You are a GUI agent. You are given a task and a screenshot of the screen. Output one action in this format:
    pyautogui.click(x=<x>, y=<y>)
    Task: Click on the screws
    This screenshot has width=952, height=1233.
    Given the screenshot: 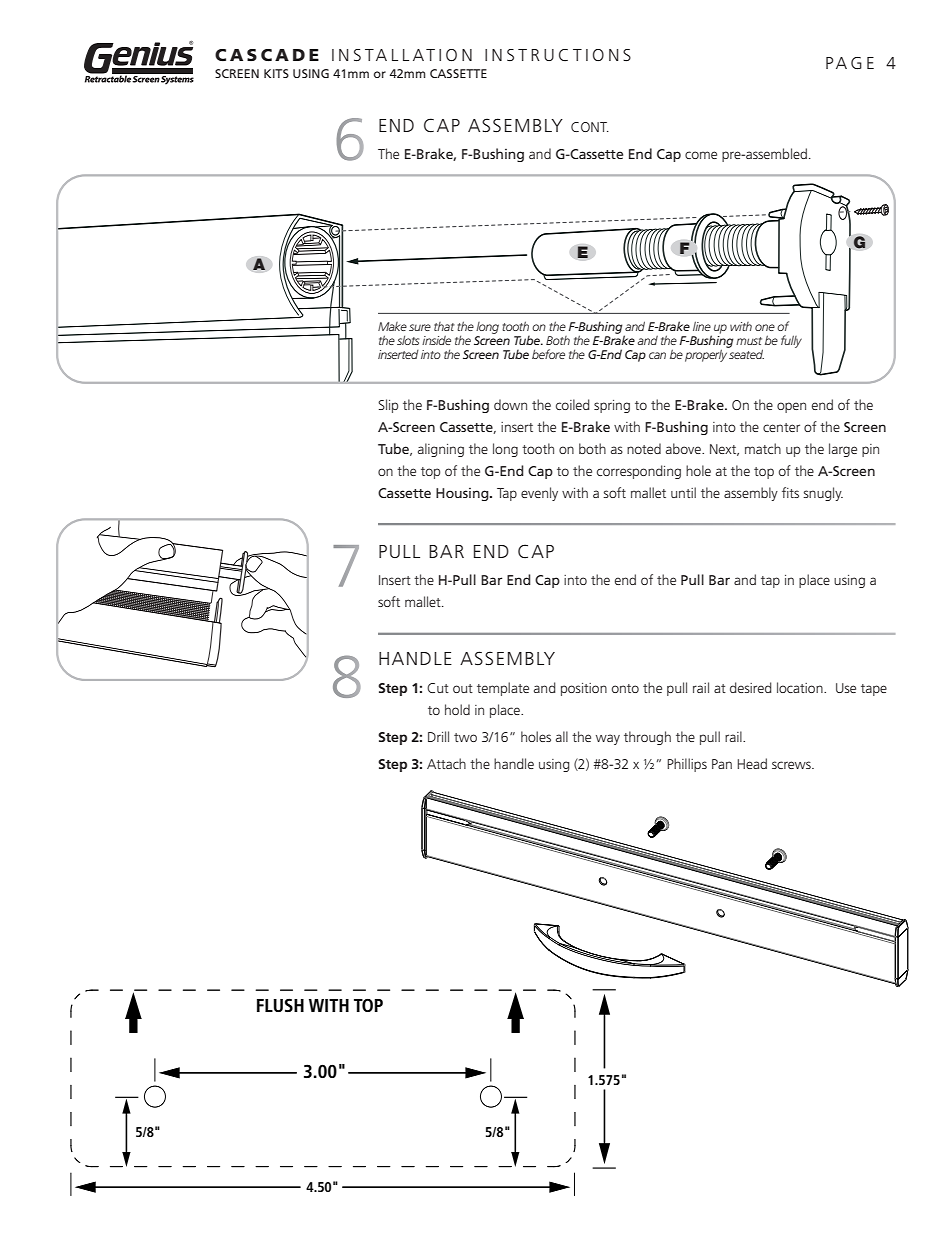 What is the action you would take?
    pyautogui.click(x=792, y=765)
